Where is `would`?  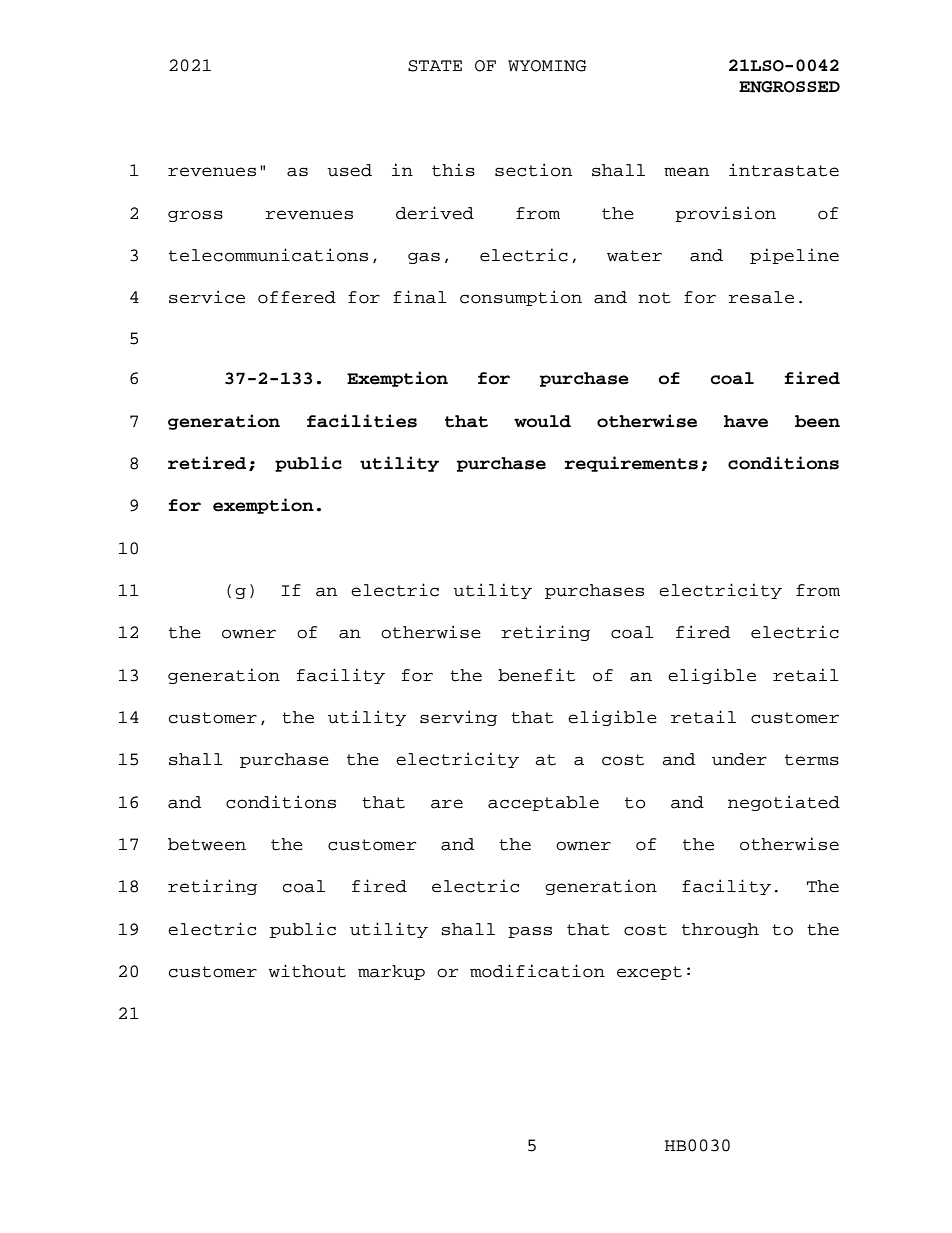 would is located at coordinates (542, 421).
